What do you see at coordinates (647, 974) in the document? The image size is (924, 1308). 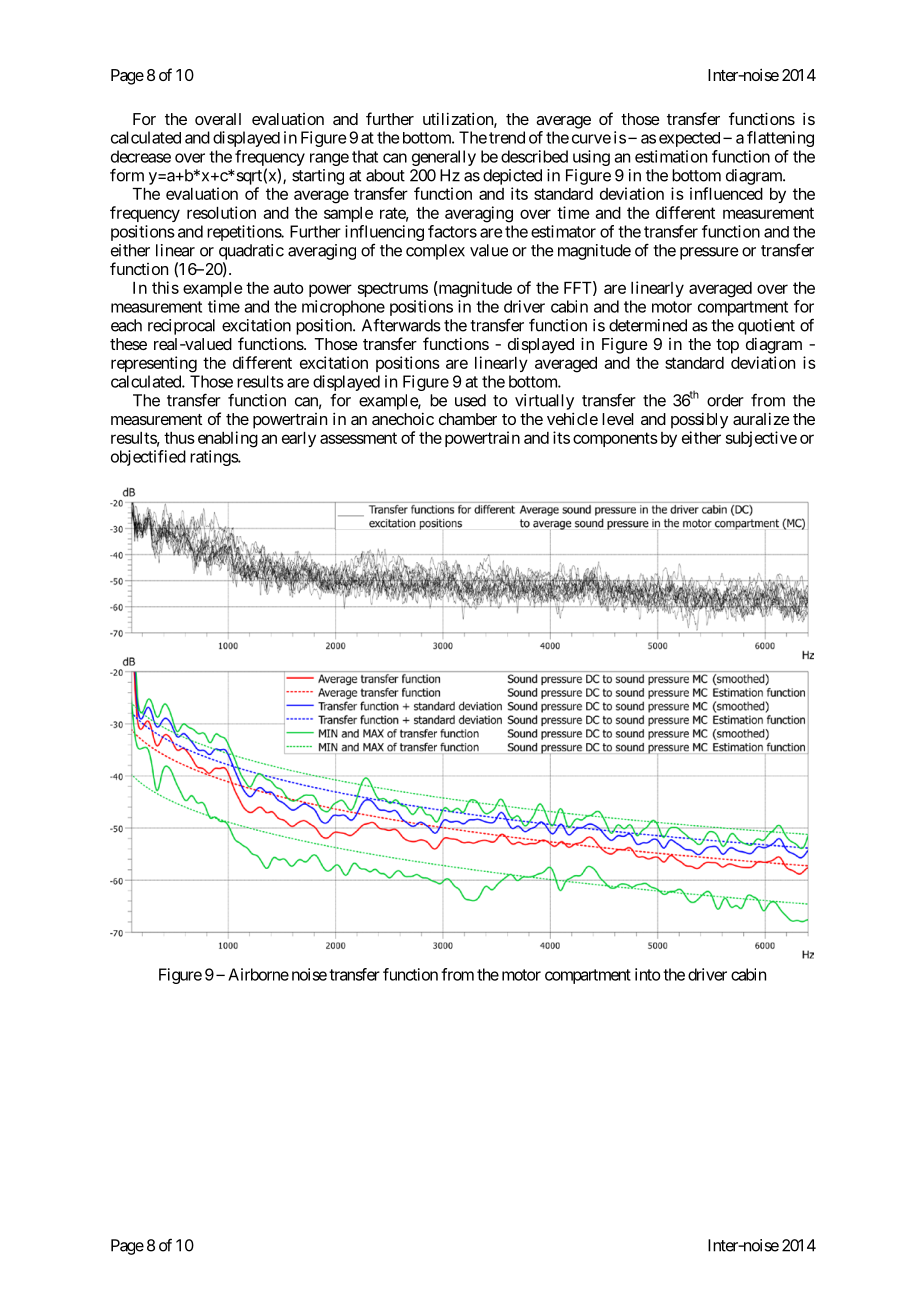 I see `into` at bounding box center [647, 974].
